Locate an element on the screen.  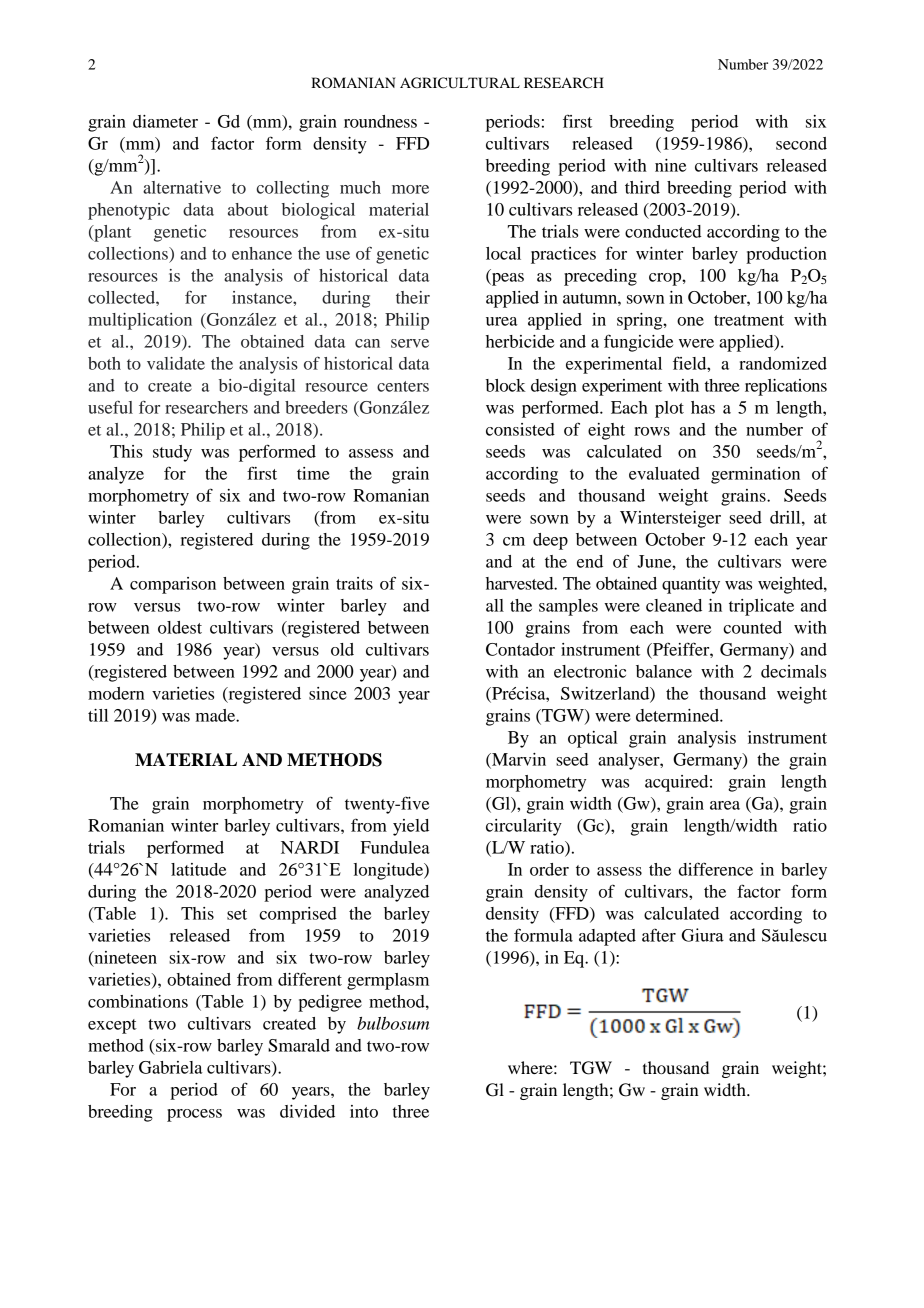
AGRICULTURAL is located at coordinates (460, 83).
